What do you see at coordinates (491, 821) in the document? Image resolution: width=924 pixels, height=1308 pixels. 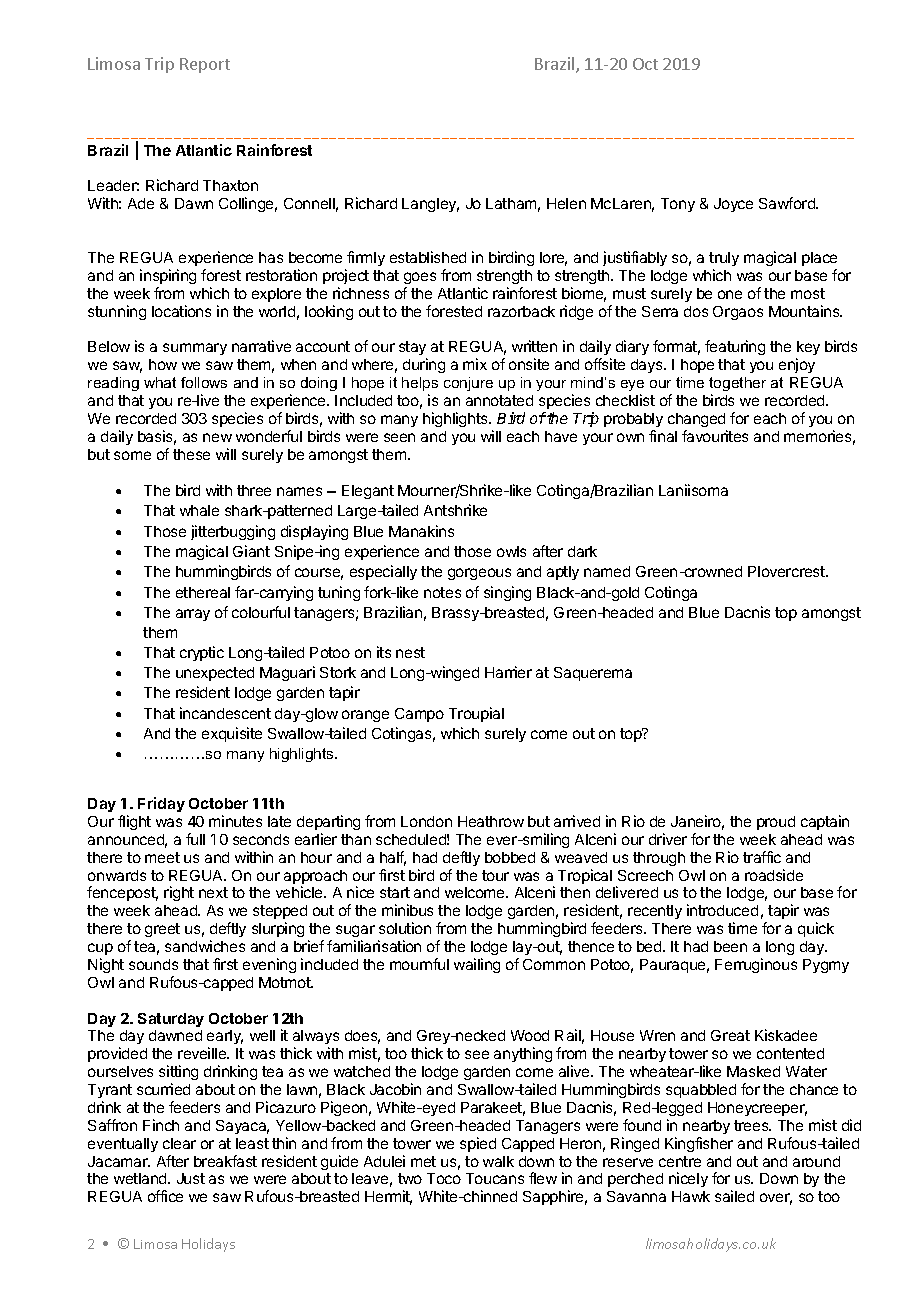 I see `Heathrow` at bounding box center [491, 821].
